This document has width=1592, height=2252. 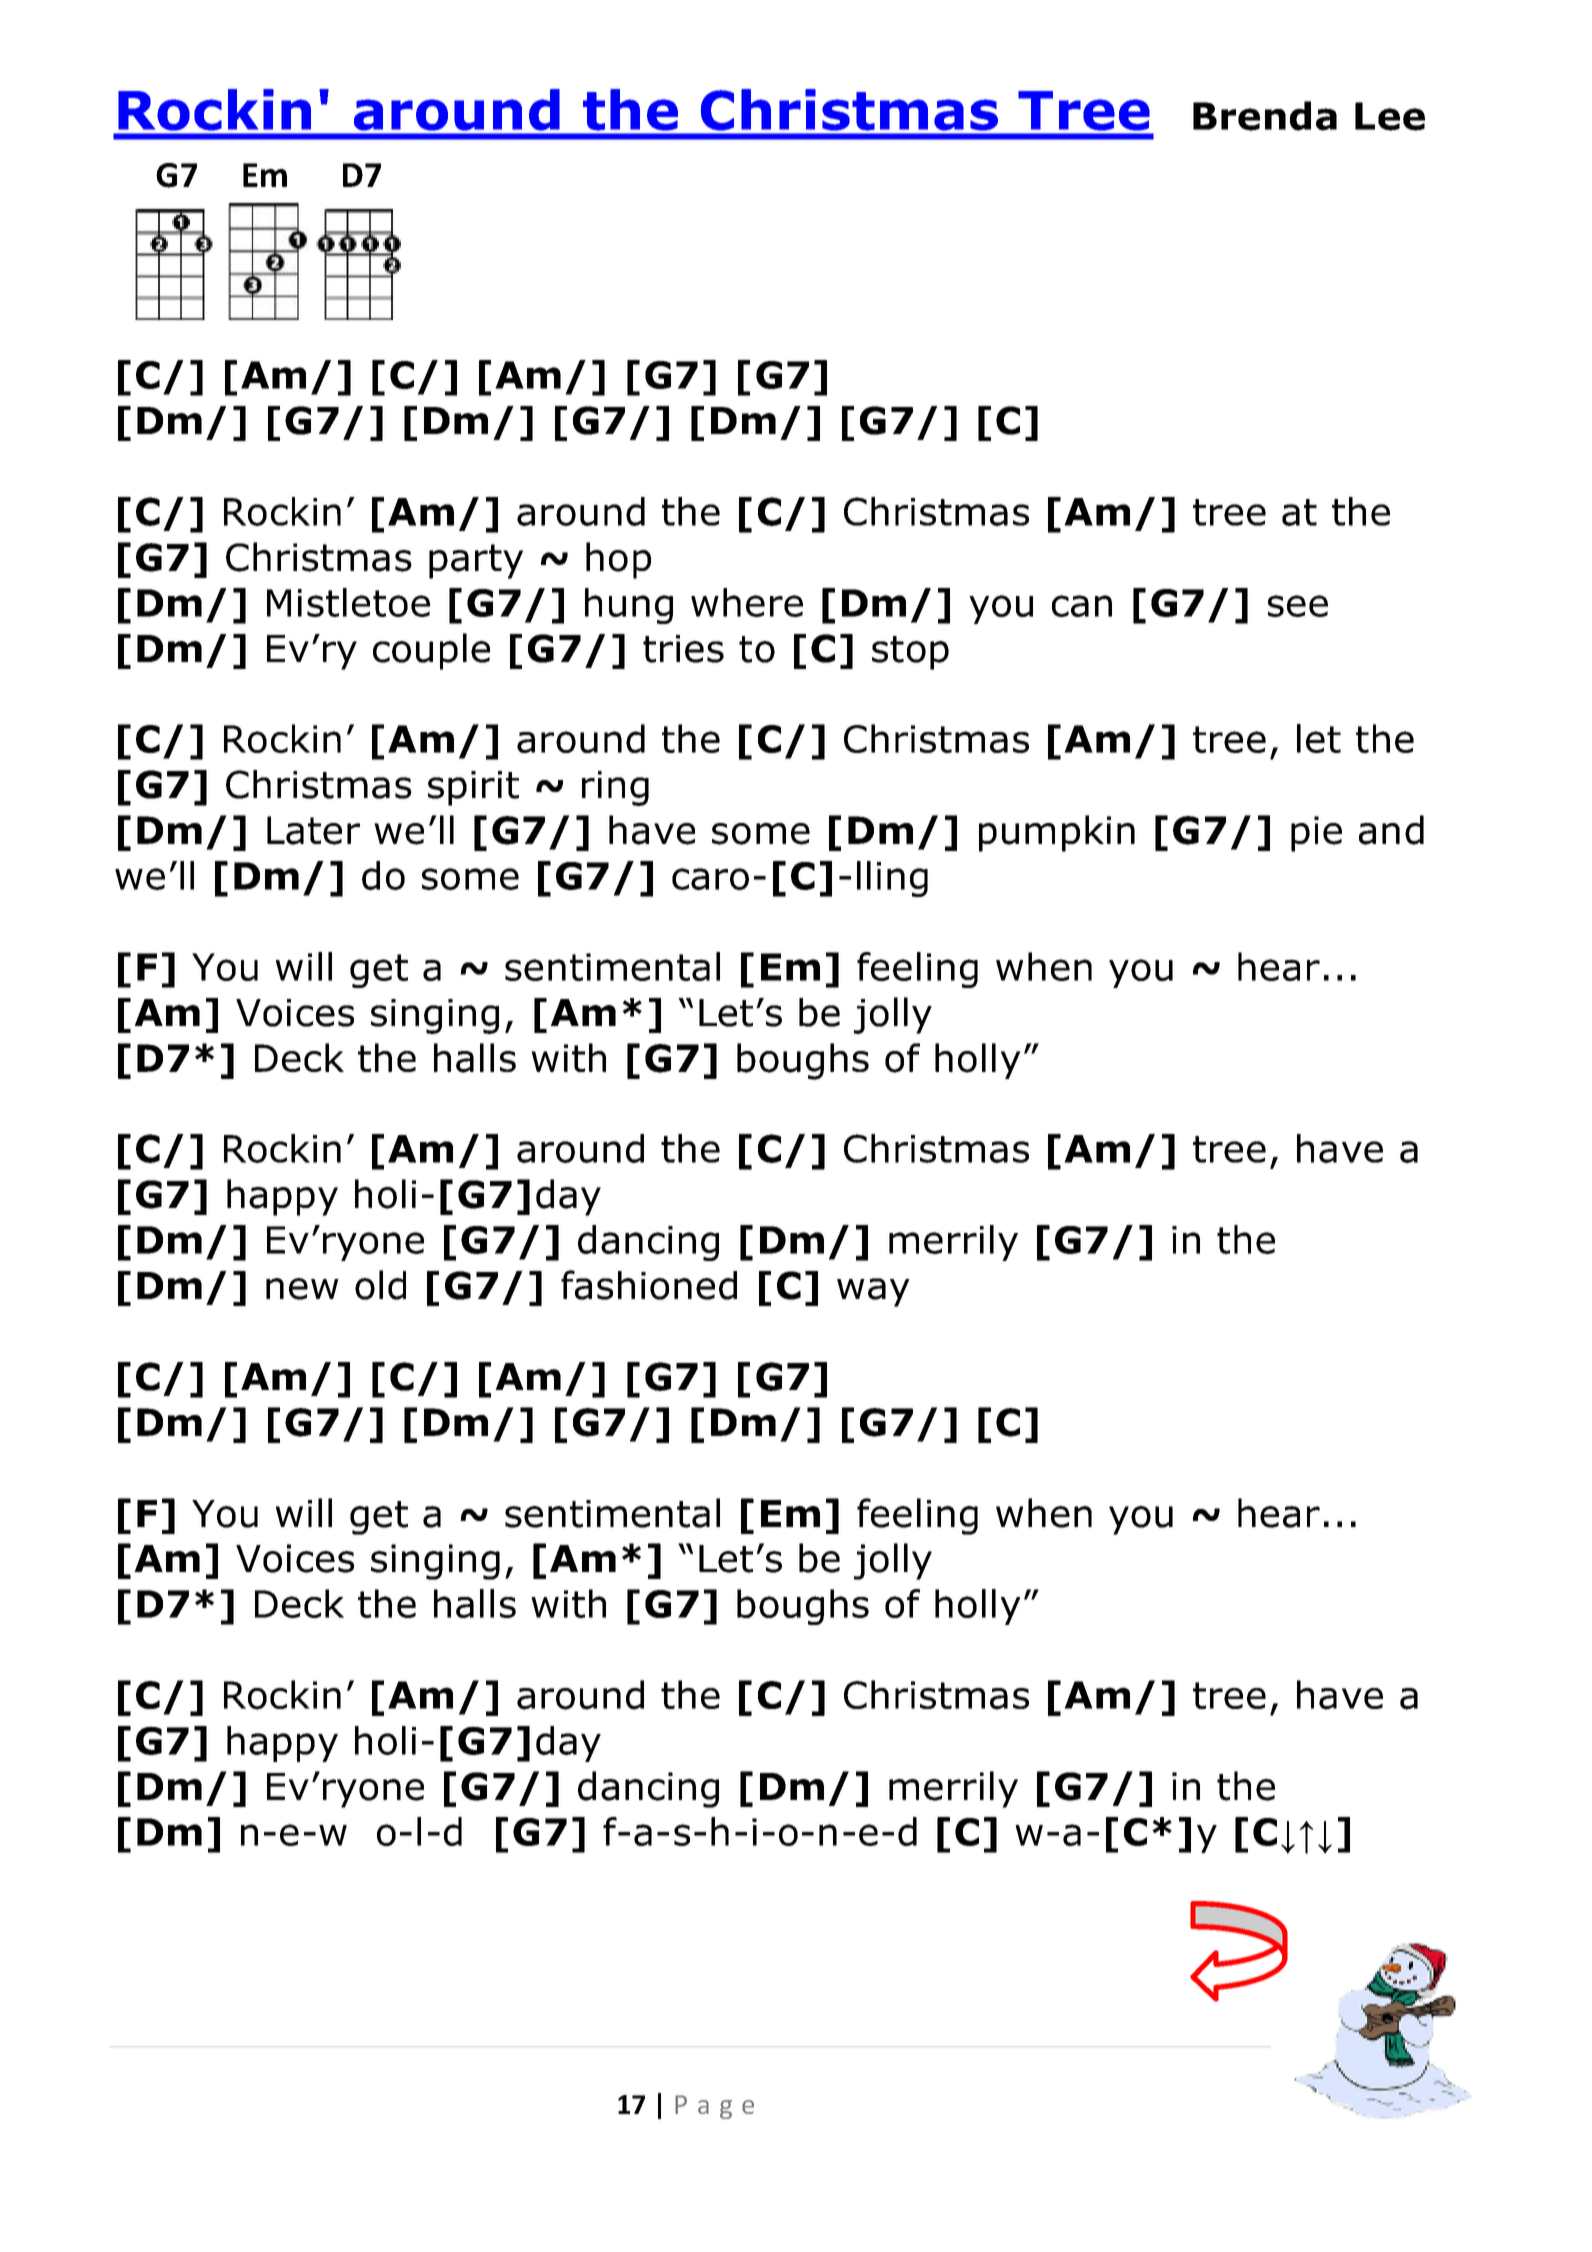 I want to click on old, so click(x=380, y=1285).
